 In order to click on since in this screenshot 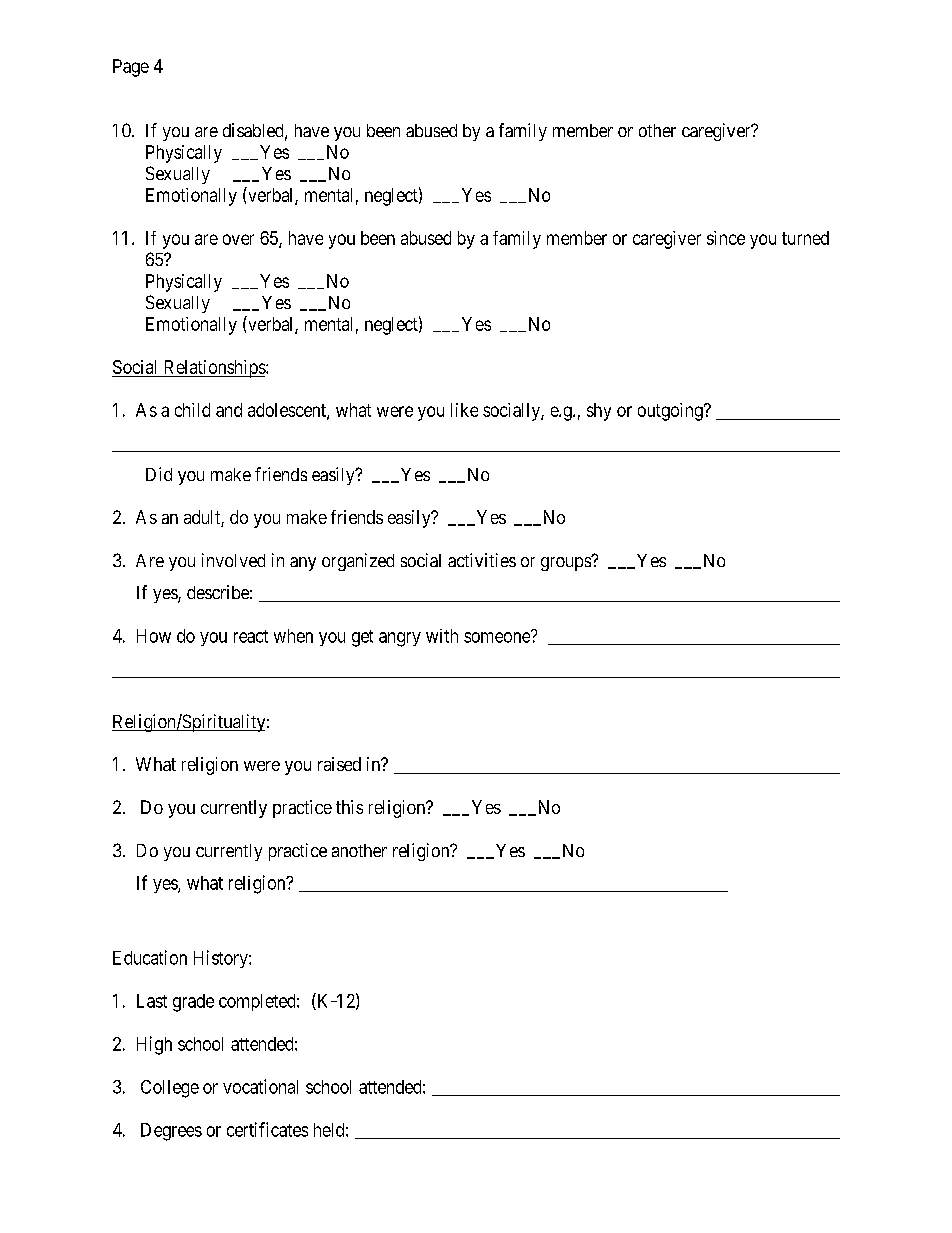, I will do `click(726, 238)`.
